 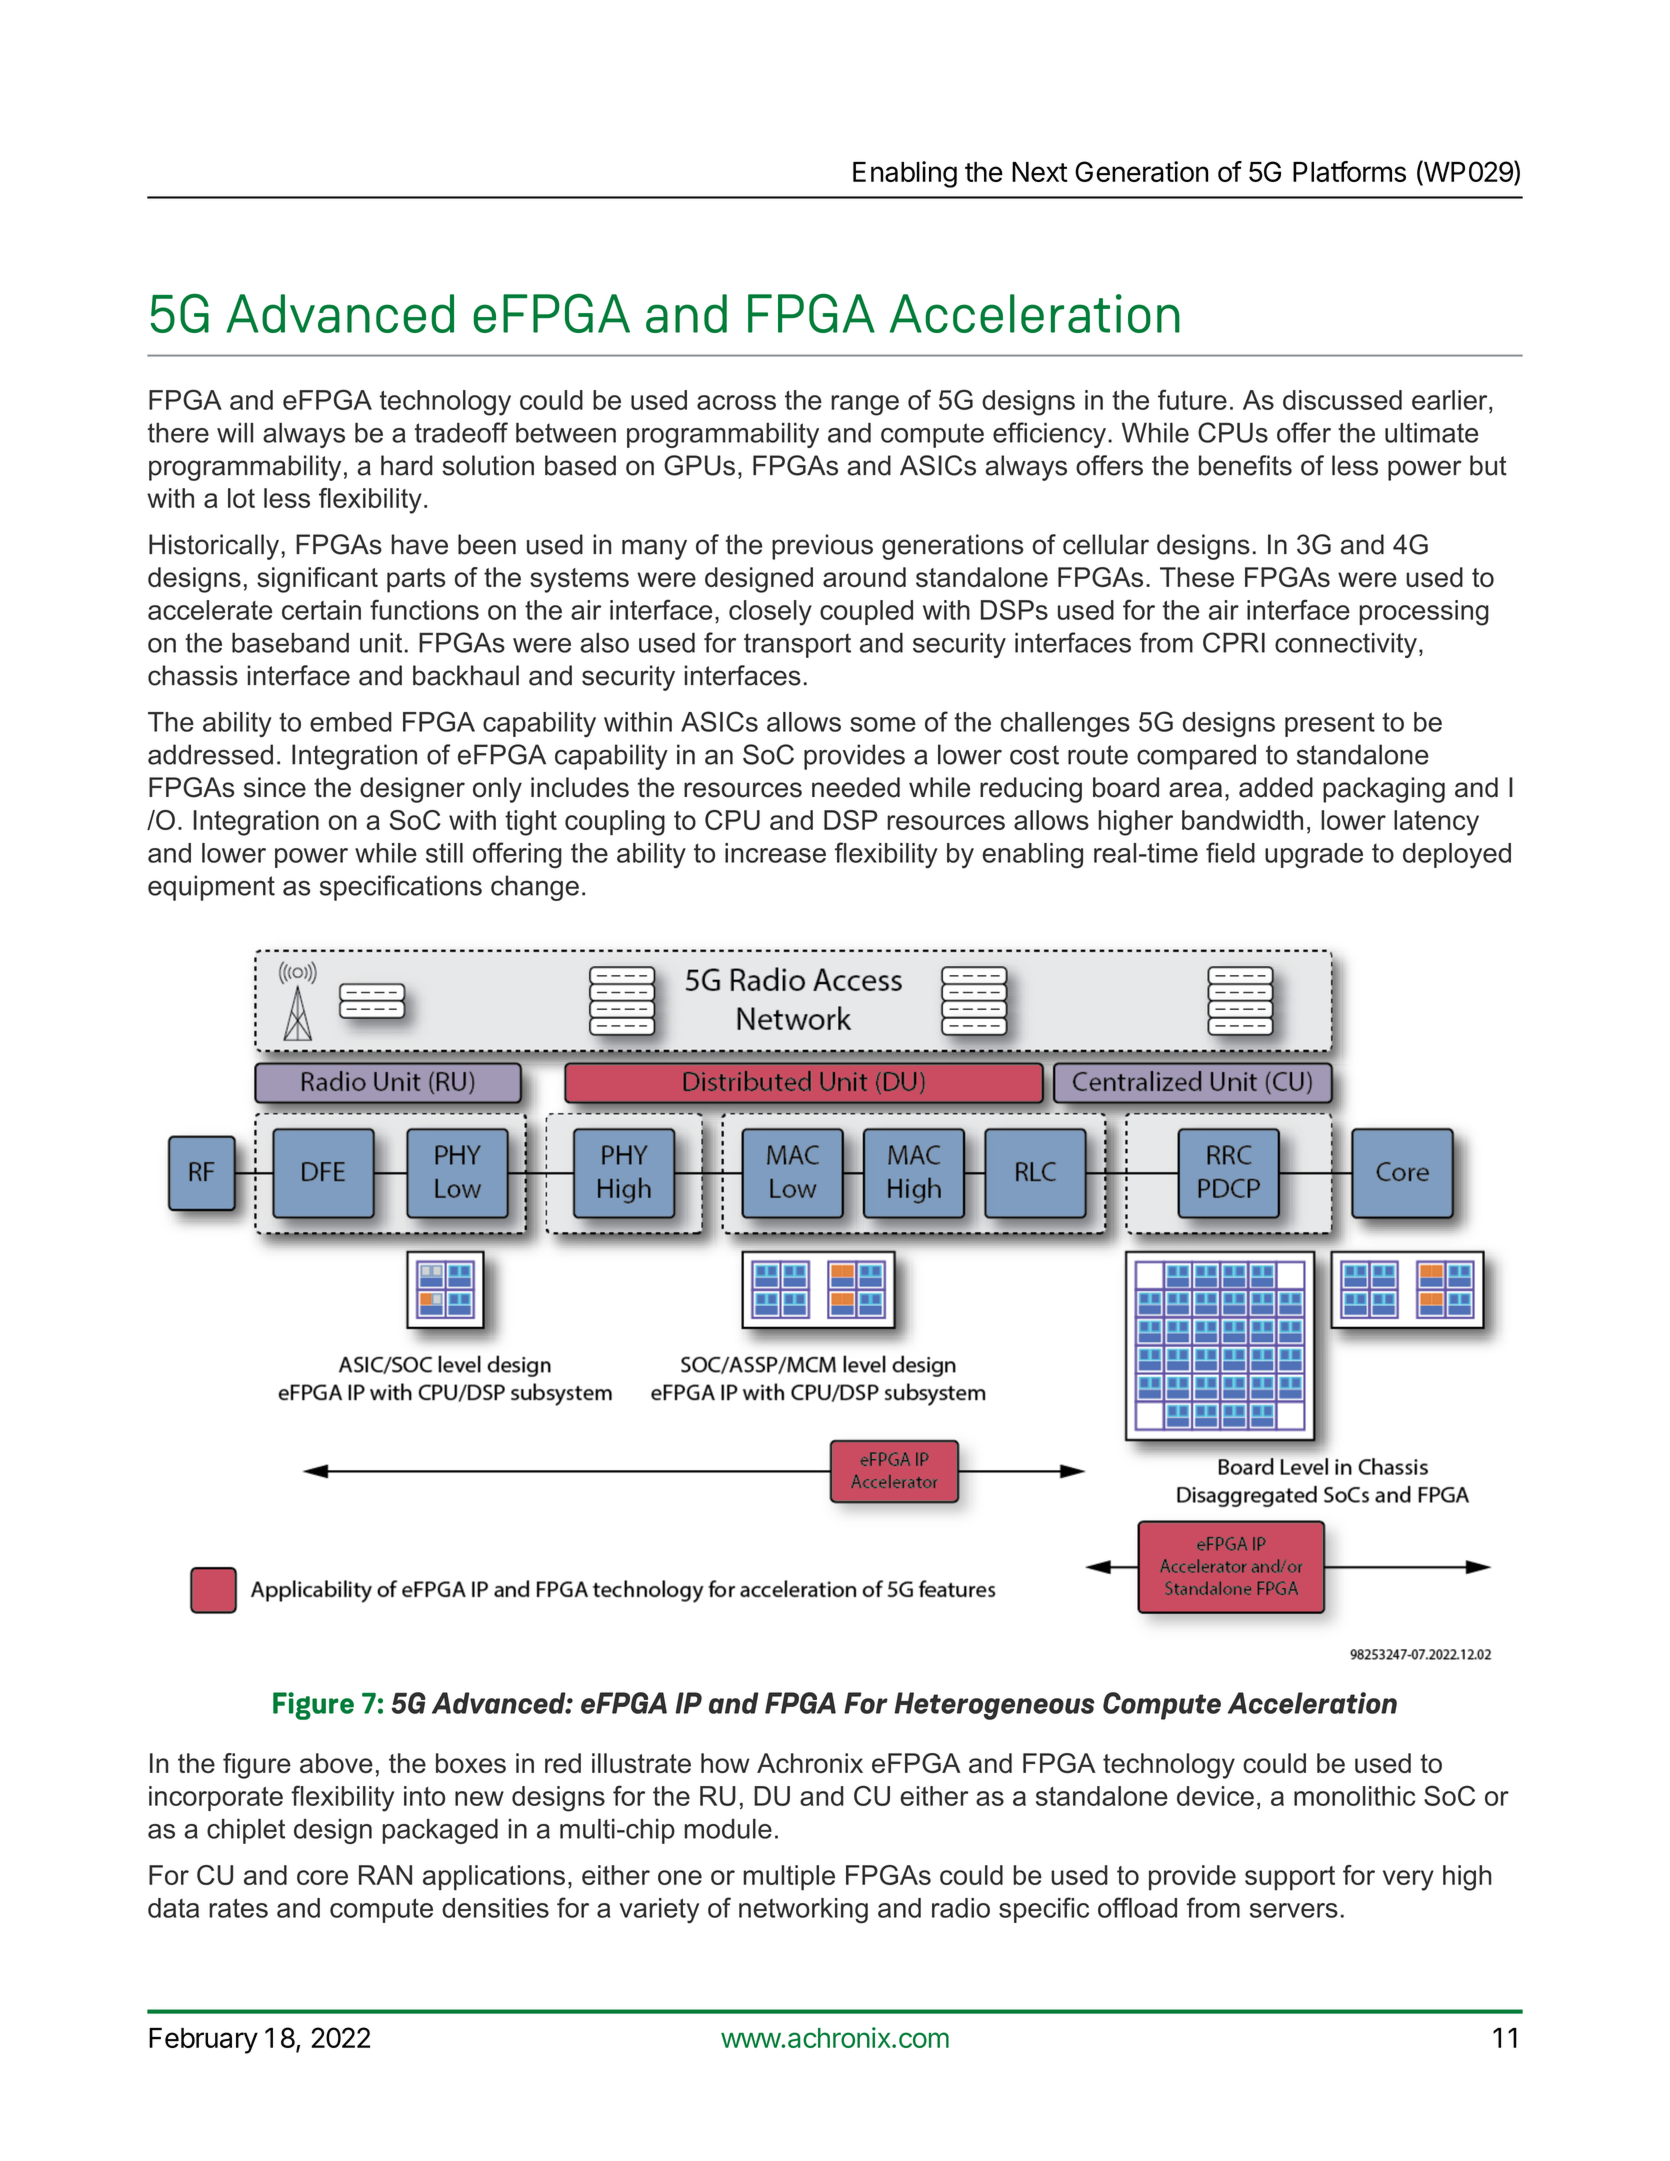 I want to click on Next, so click(x=1040, y=172).
